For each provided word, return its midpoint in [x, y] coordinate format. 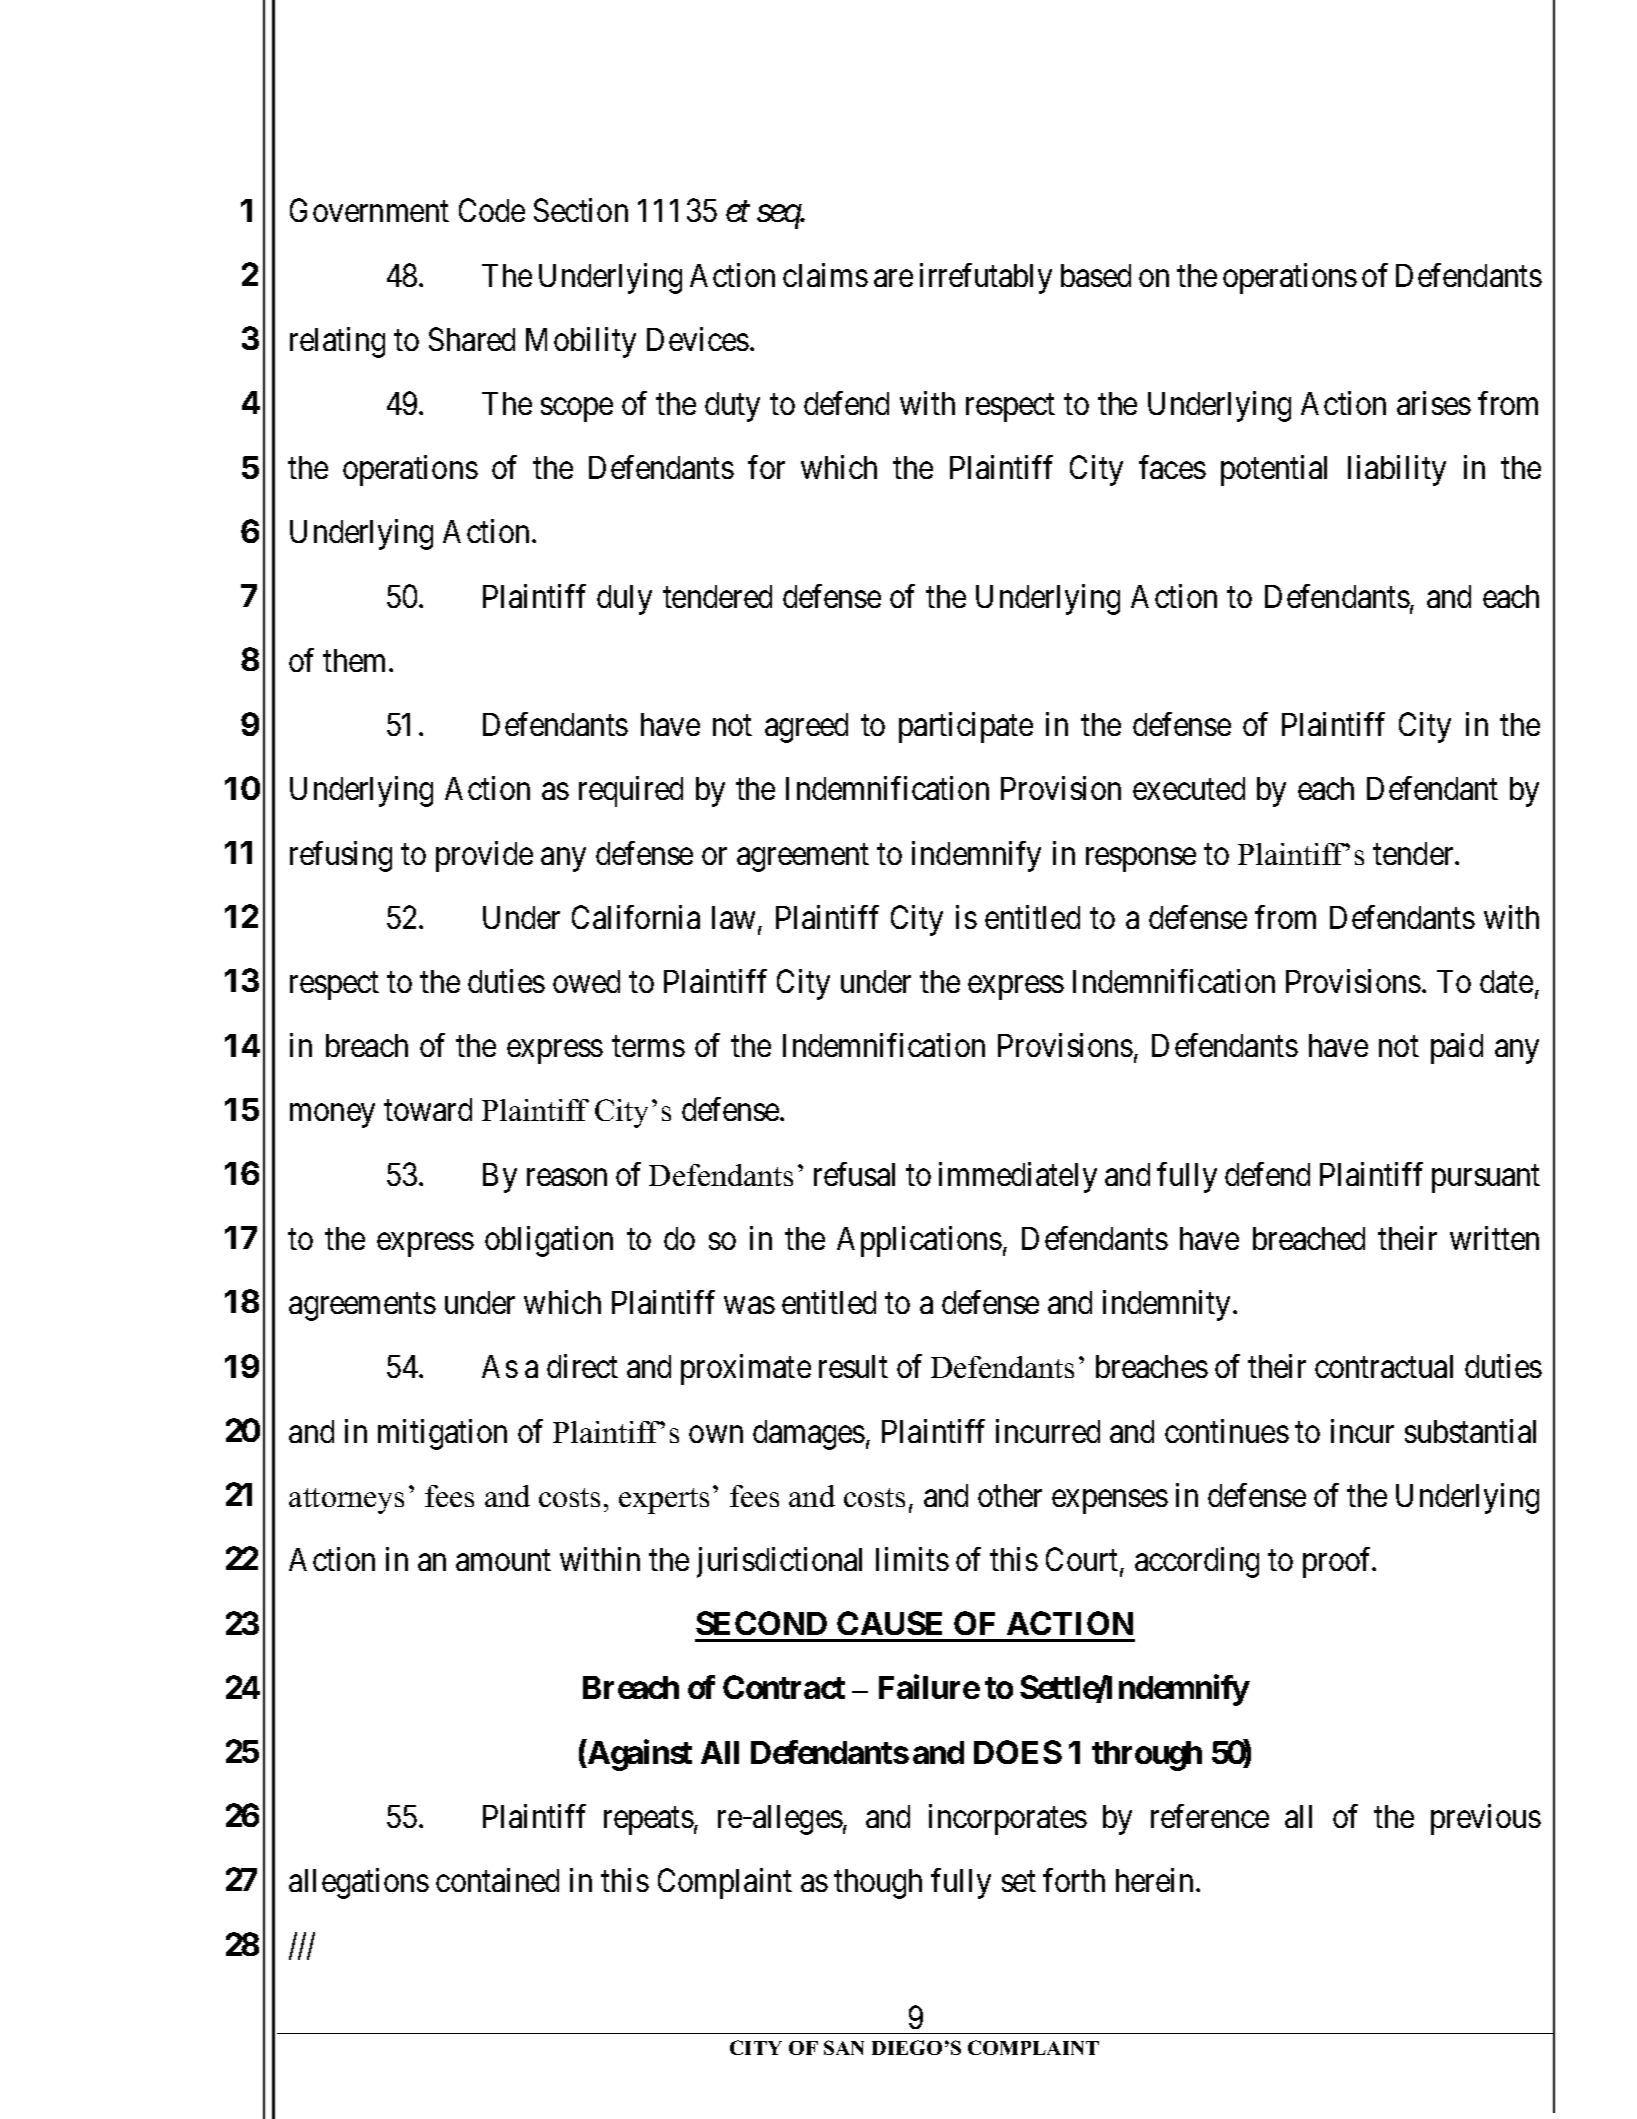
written [1494, 1238]
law [733, 917]
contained [497, 1880]
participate [966, 727]
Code [492, 210]
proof [1339, 1562]
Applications [919, 1241]
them [356, 660]
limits [912, 1559]
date [1506, 981]
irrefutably [986, 278]
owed [586, 981]
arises [1434, 403]
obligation [549, 1241]
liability [1397, 470]
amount [503, 1560]
